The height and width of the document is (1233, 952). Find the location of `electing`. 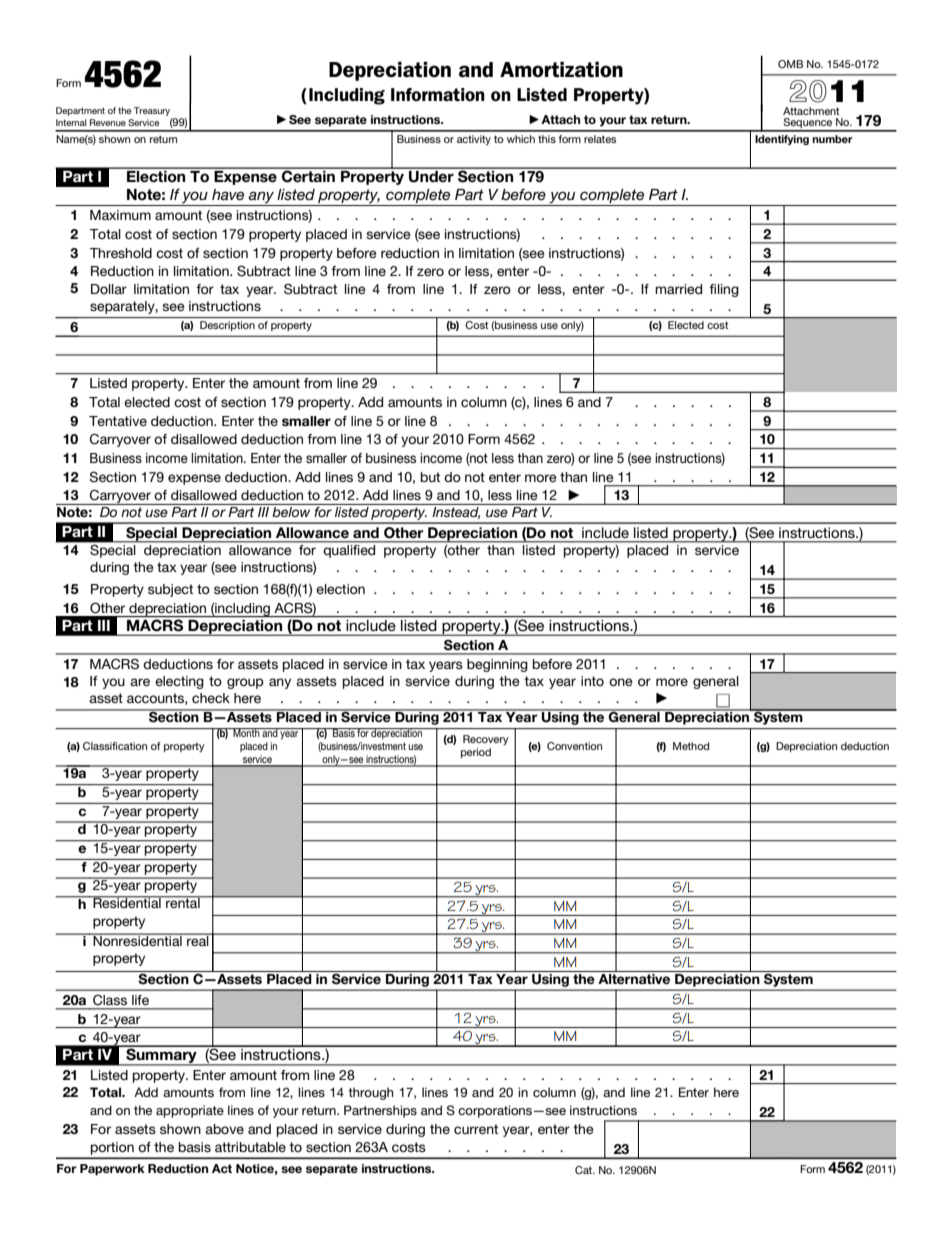

electing is located at coordinates (179, 682).
